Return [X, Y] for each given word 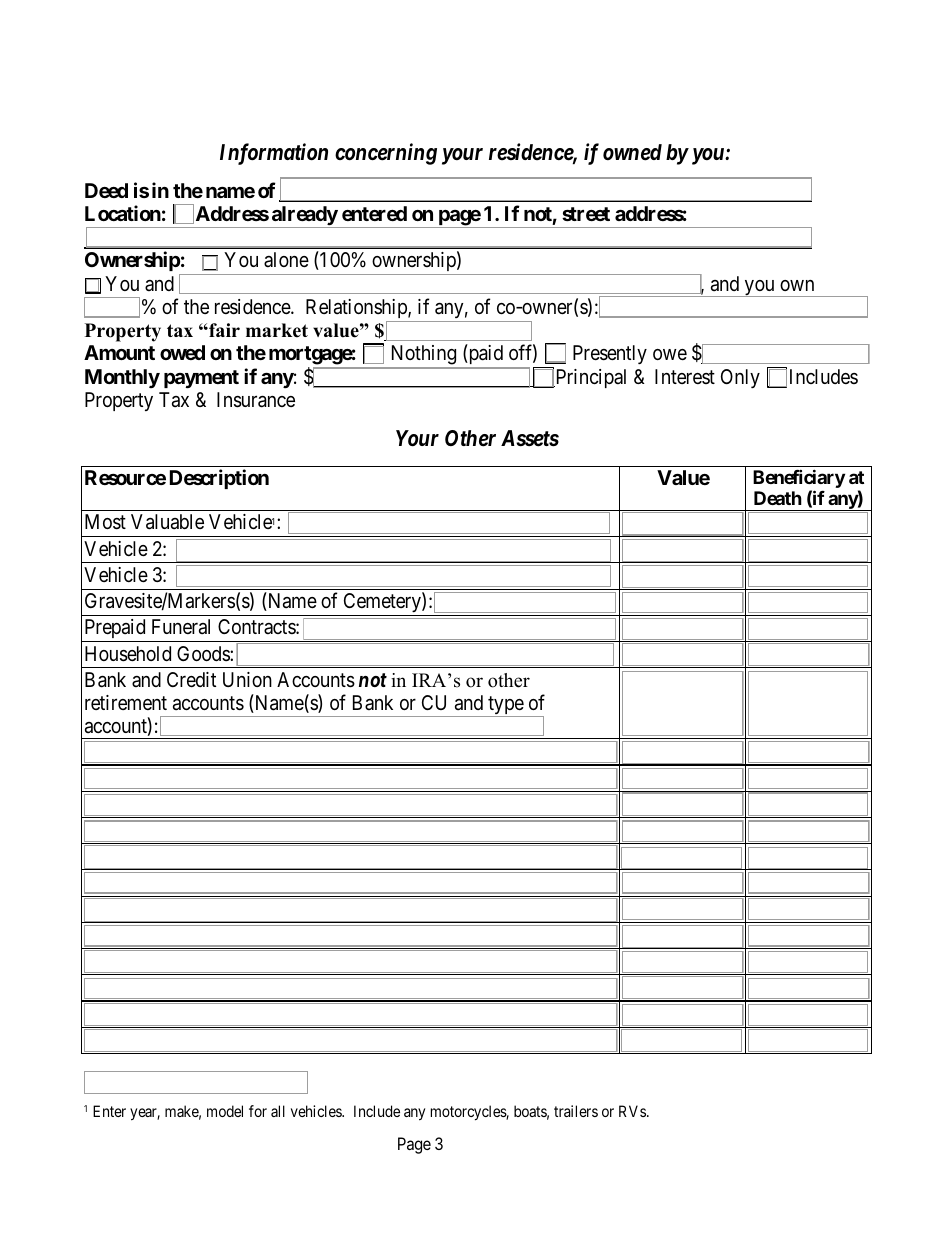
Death [778, 498]
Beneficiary [799, 480]
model [225, 1111]
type [505, 706]
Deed [106, 190]
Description [219, 479]
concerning [386, 154]
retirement [126, 702]
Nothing [423, 356]
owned [632, 152]
